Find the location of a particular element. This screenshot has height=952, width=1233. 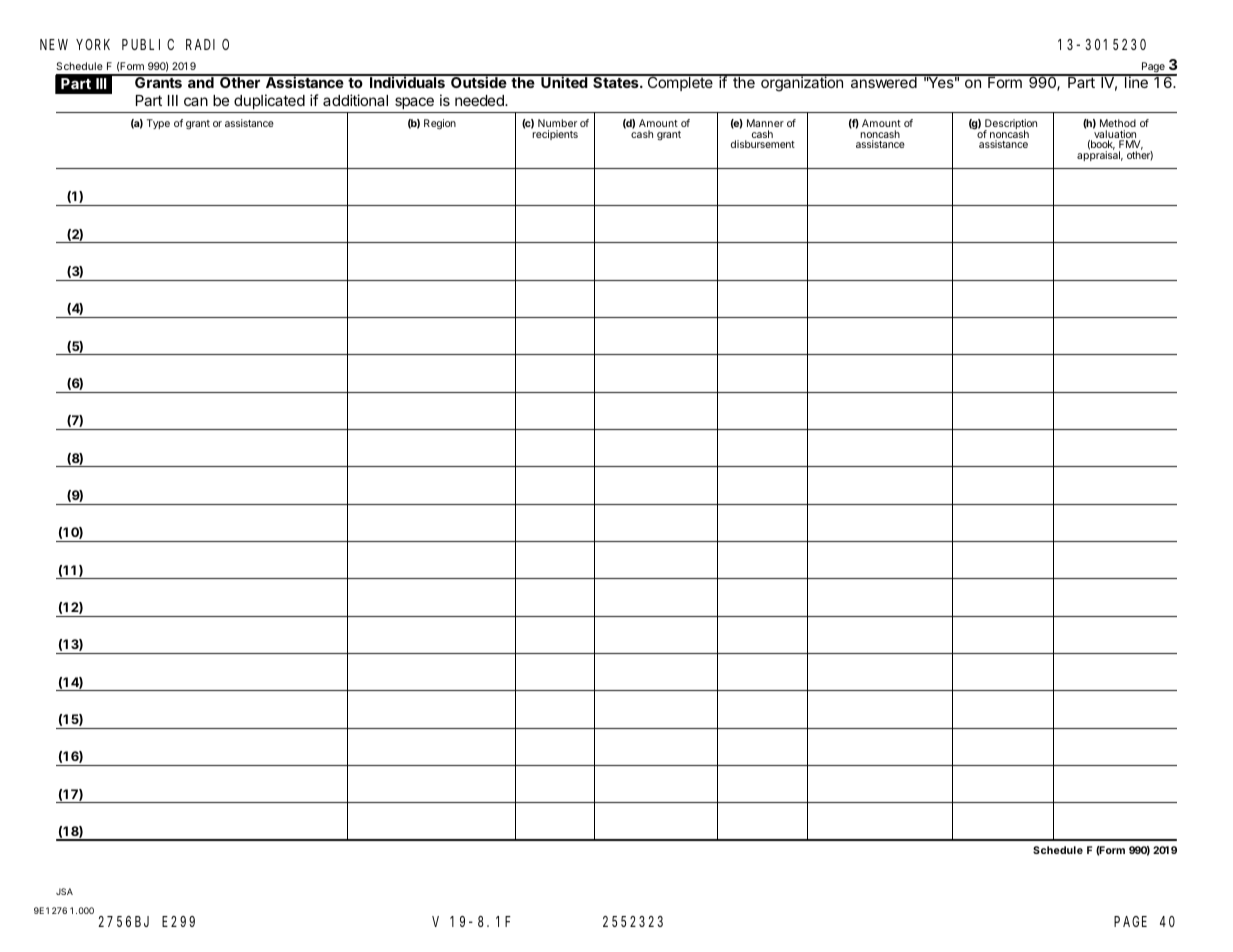

RADIO is located at coordinates (207, 44).
